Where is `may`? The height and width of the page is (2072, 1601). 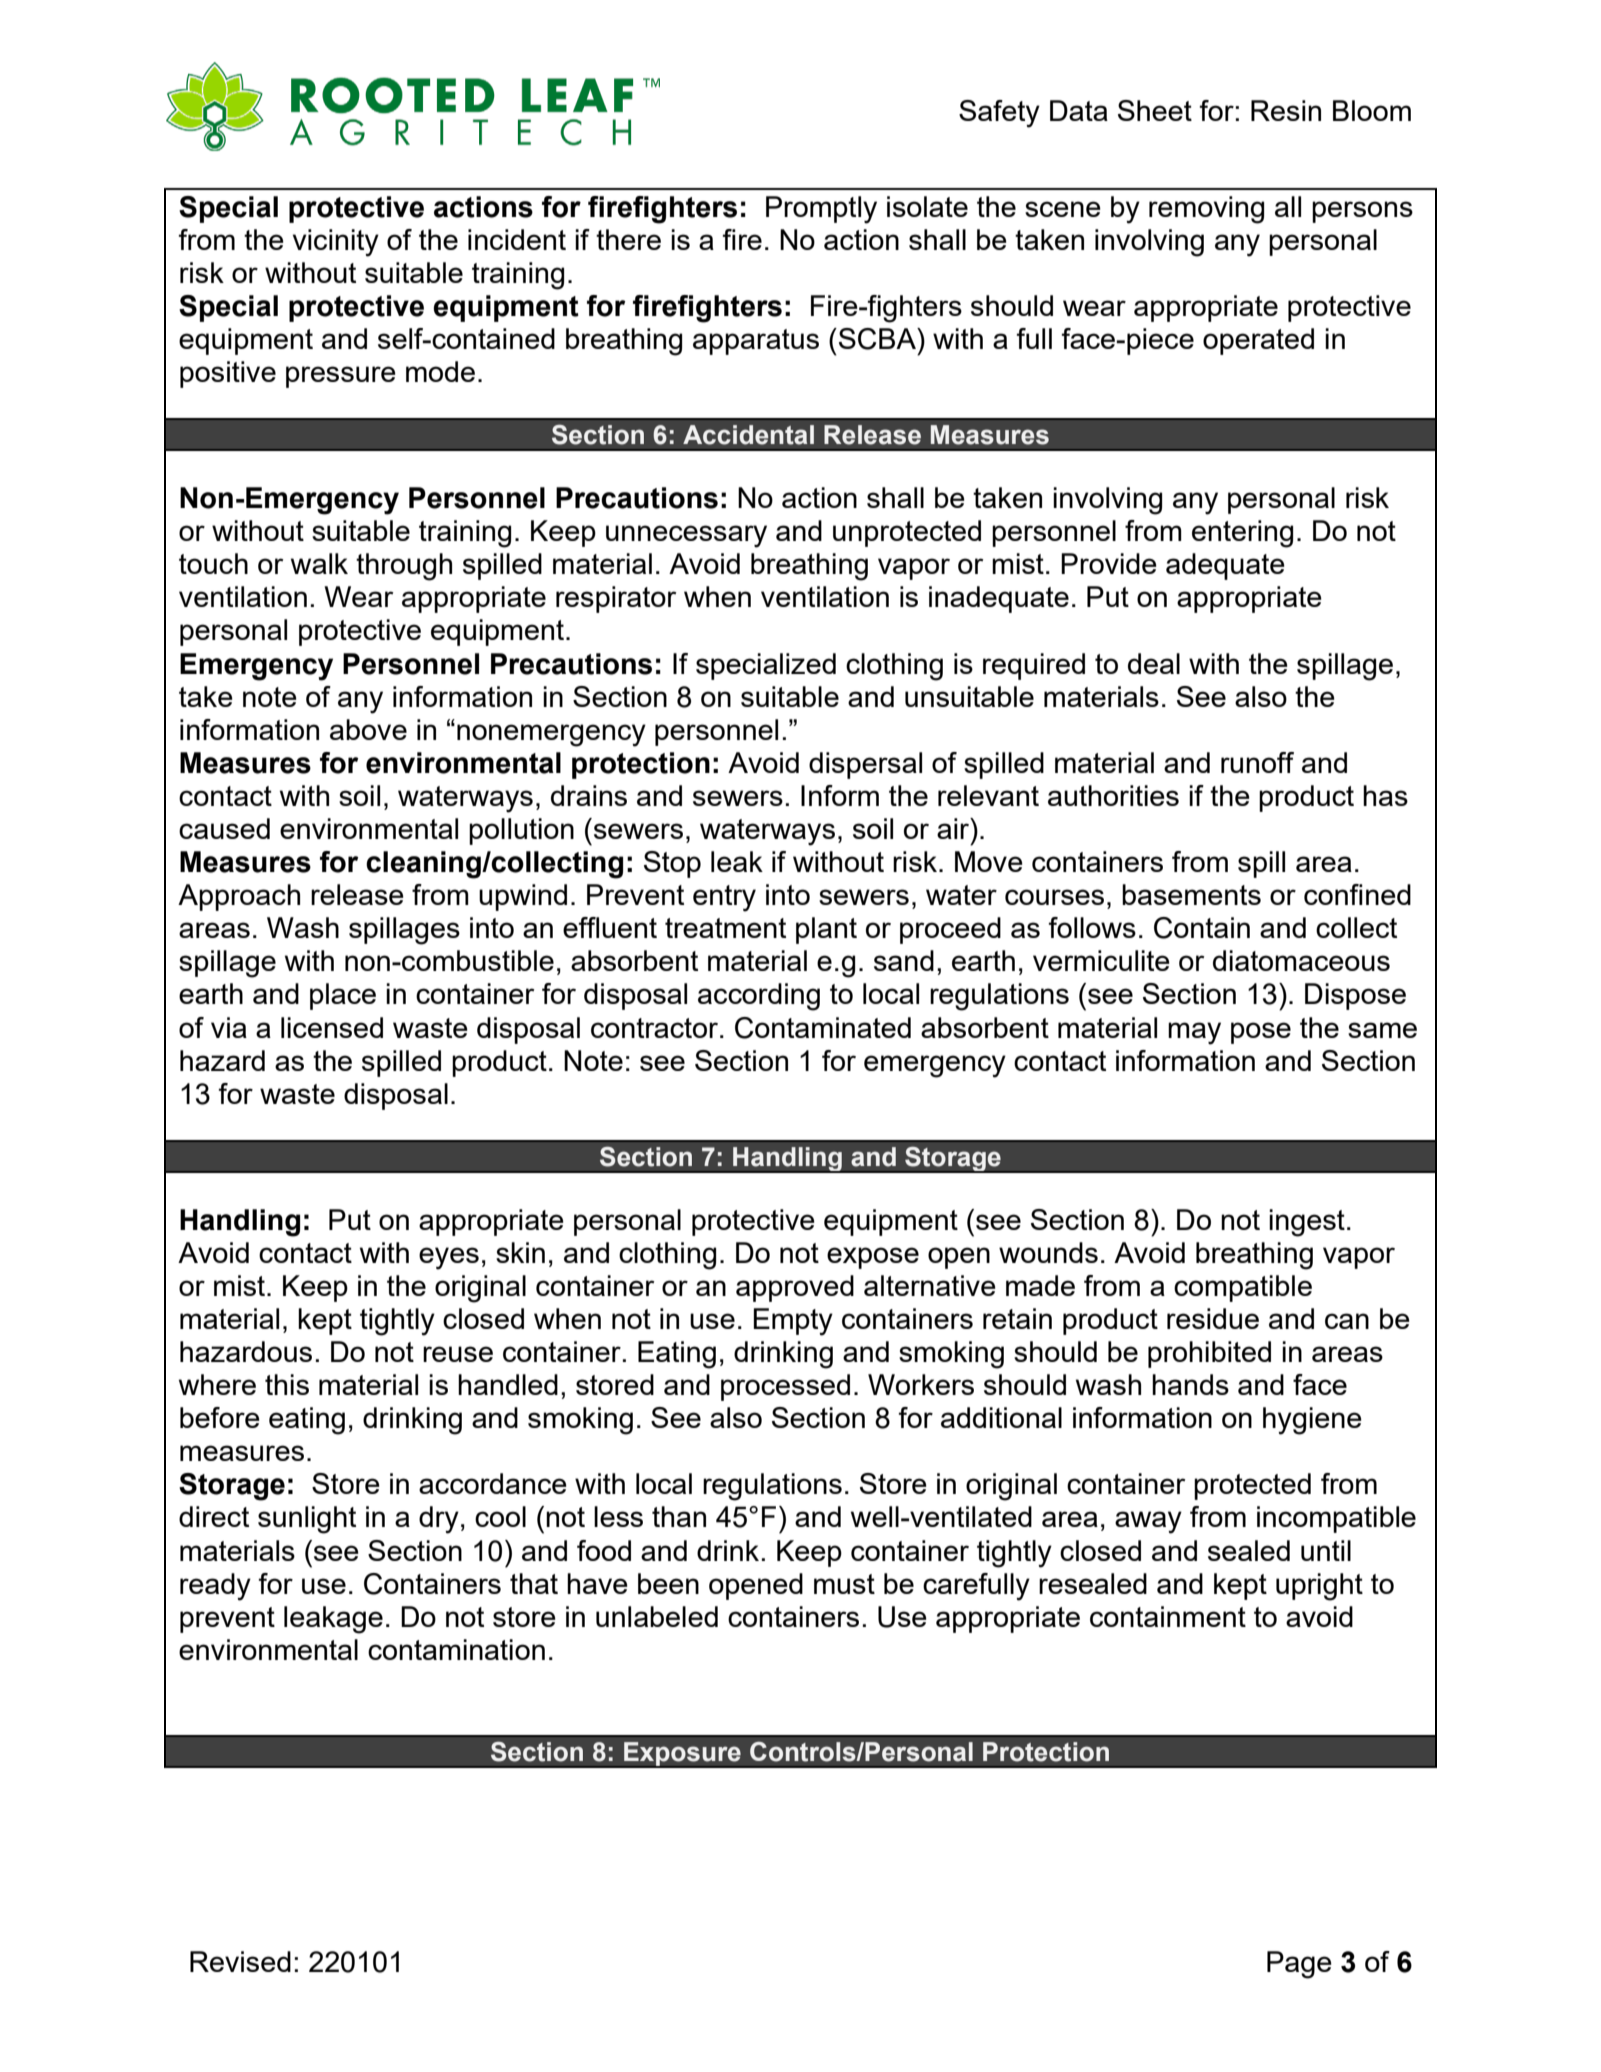
may is located at coordinates (1194, 1033).
